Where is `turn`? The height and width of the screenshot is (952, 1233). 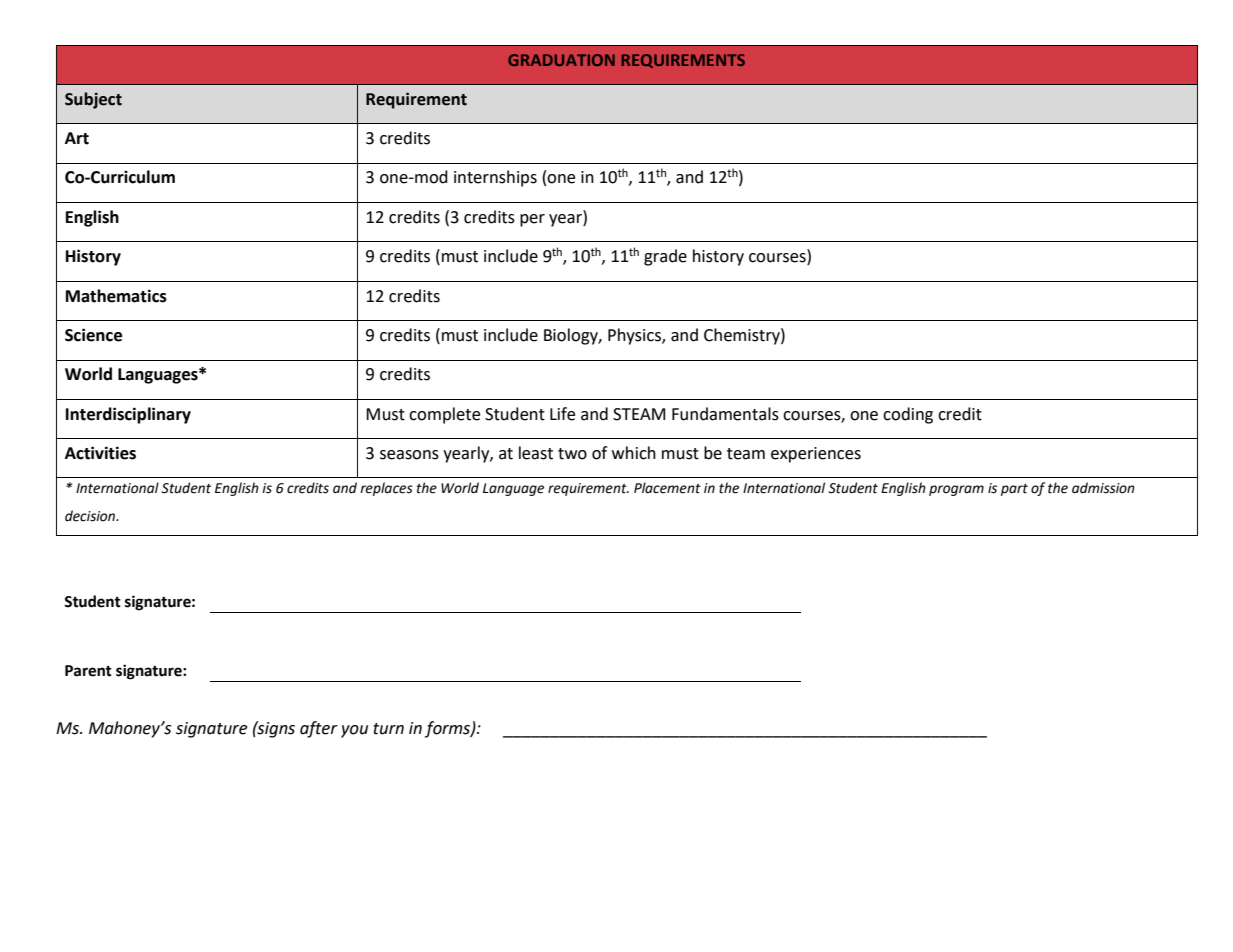
turn is located at coordinates (388, 729).
